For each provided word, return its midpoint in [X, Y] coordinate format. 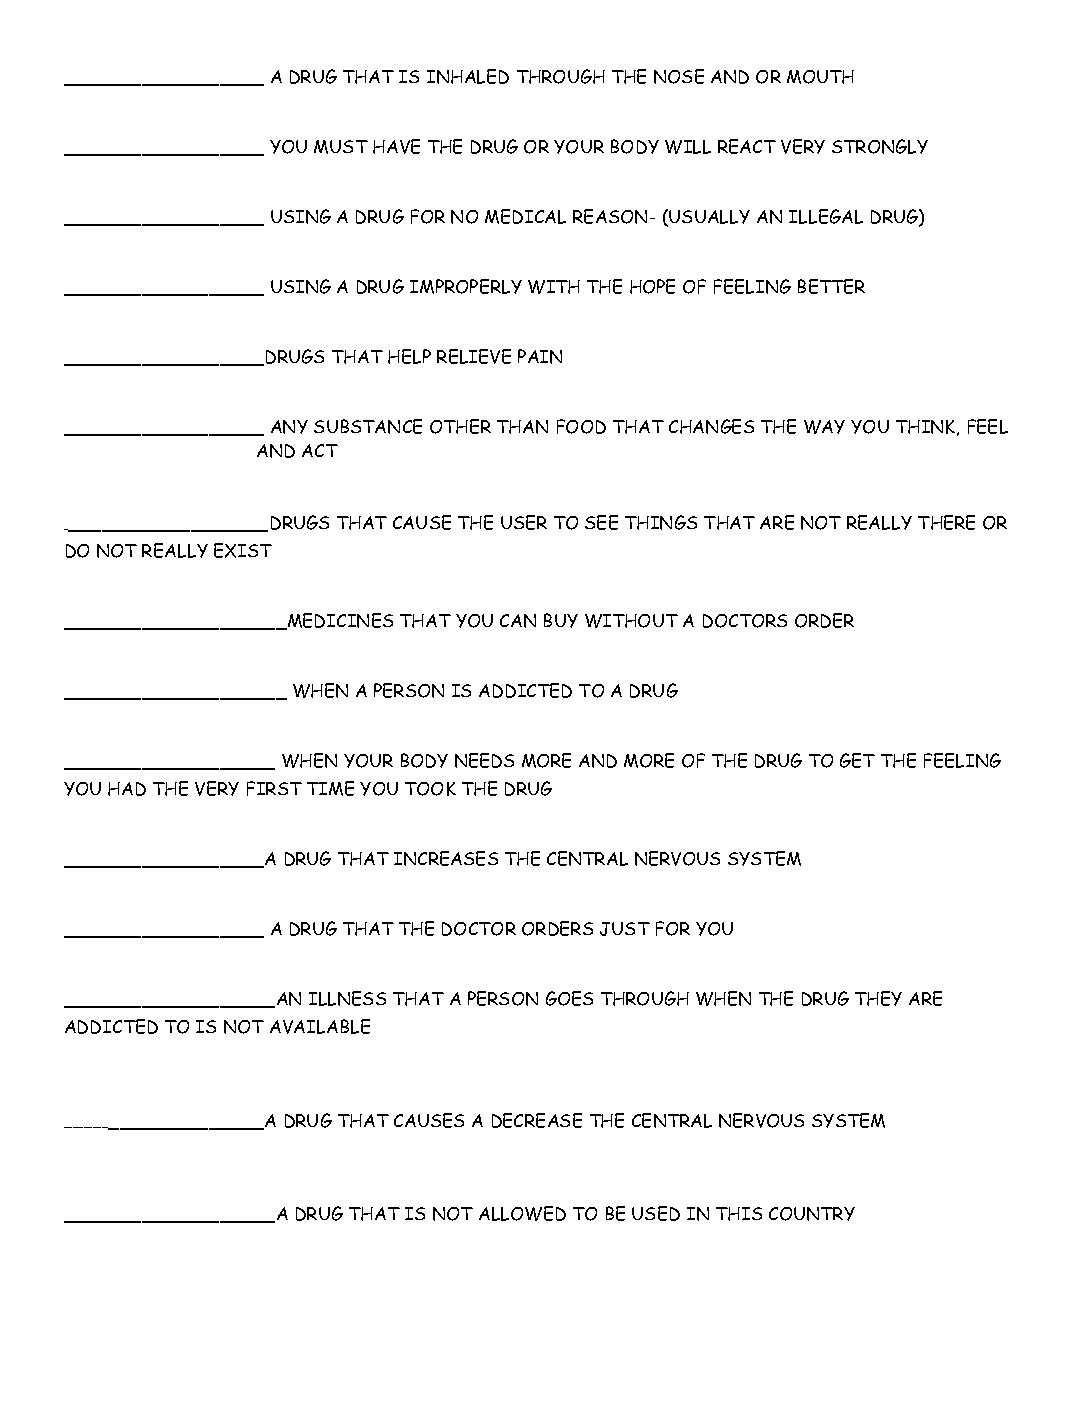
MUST [341, 147]
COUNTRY [812, 1214]
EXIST [243, 550]
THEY [878, 998]
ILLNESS [347, 998]
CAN [518, 621]
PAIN [540, 356]
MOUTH [820, 77]
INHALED [468, 76]
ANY [289, 427]
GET [857, 760]
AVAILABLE [320, 1026]
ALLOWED [522, 1213]
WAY [824, 427]
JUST [625, 929]
